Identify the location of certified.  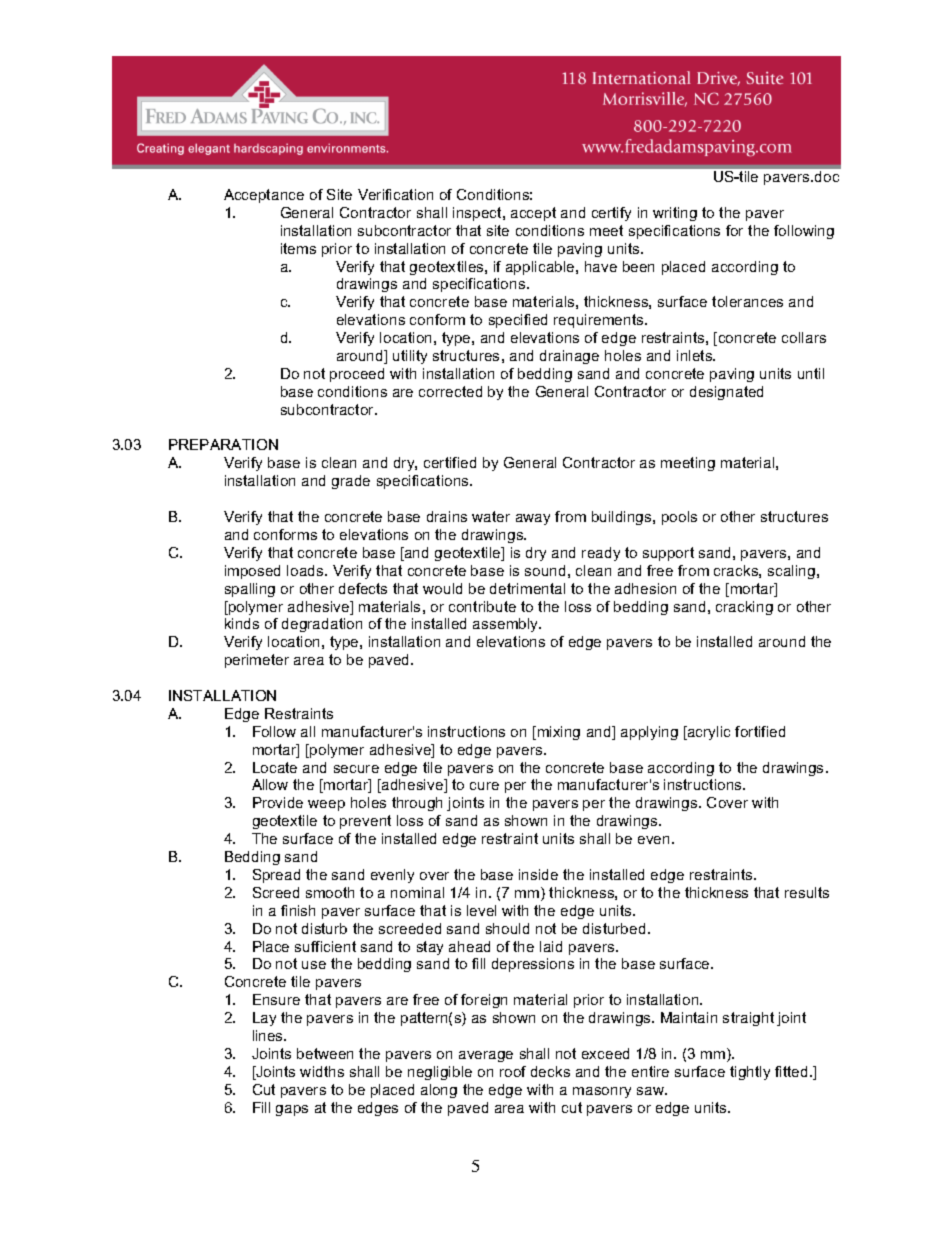
(450, 462).
